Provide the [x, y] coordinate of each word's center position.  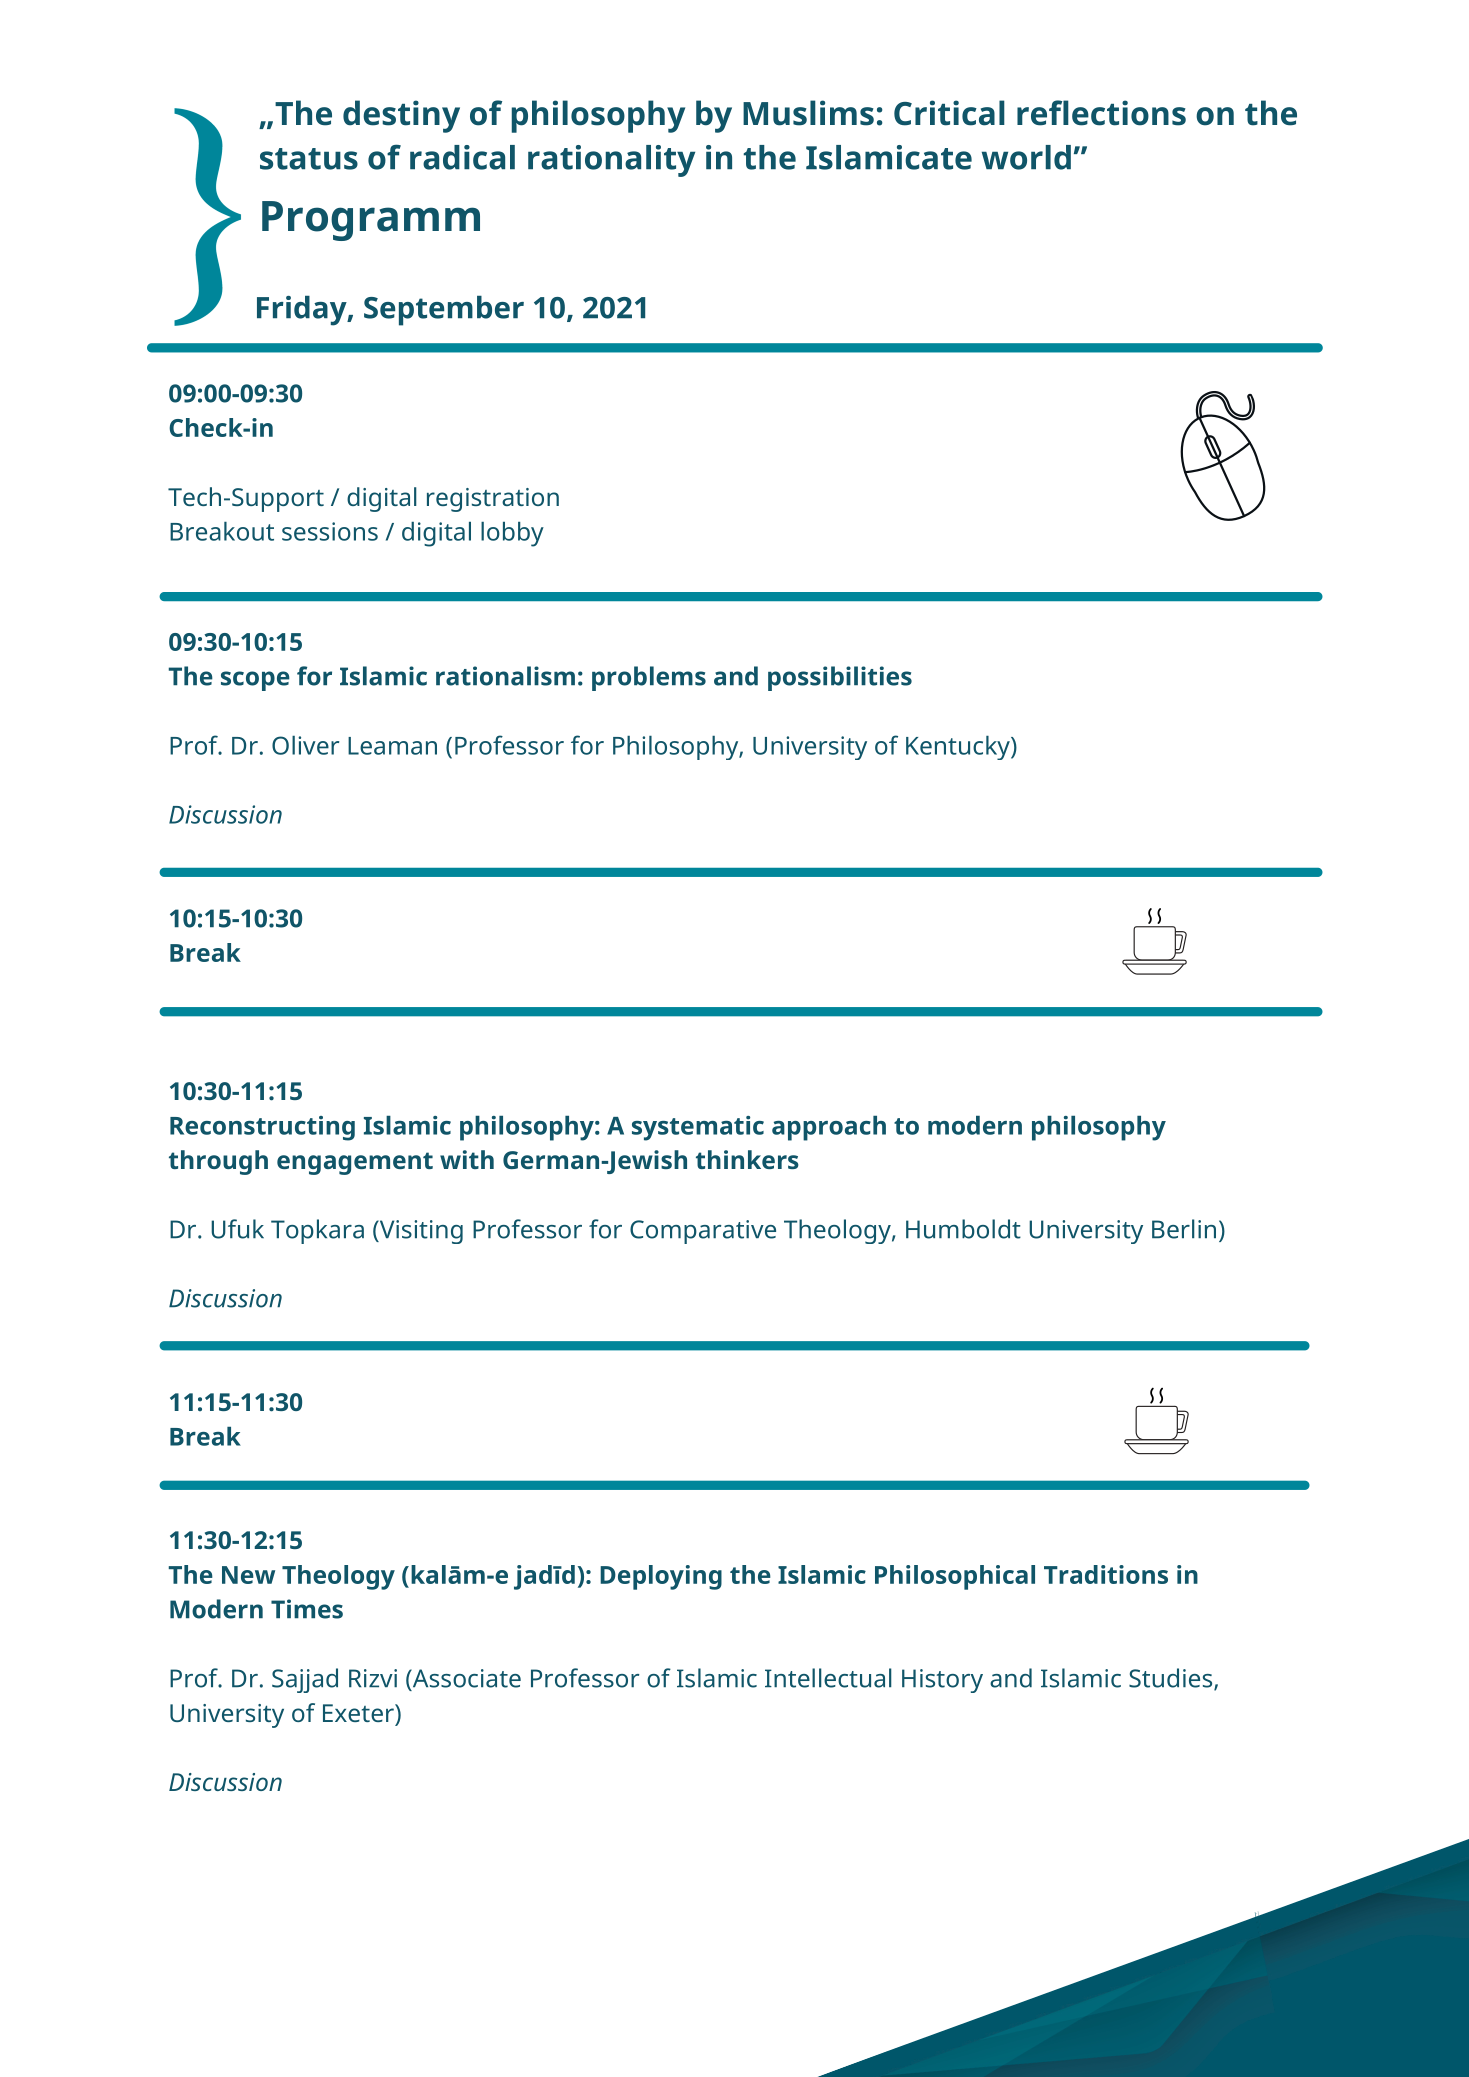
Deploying [661, 1577]
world [1026, 157]
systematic [698, 1128]
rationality [611, 161]
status [309, 159]
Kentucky [958, 748]
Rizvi [373, 1678]
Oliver [305, 745]
